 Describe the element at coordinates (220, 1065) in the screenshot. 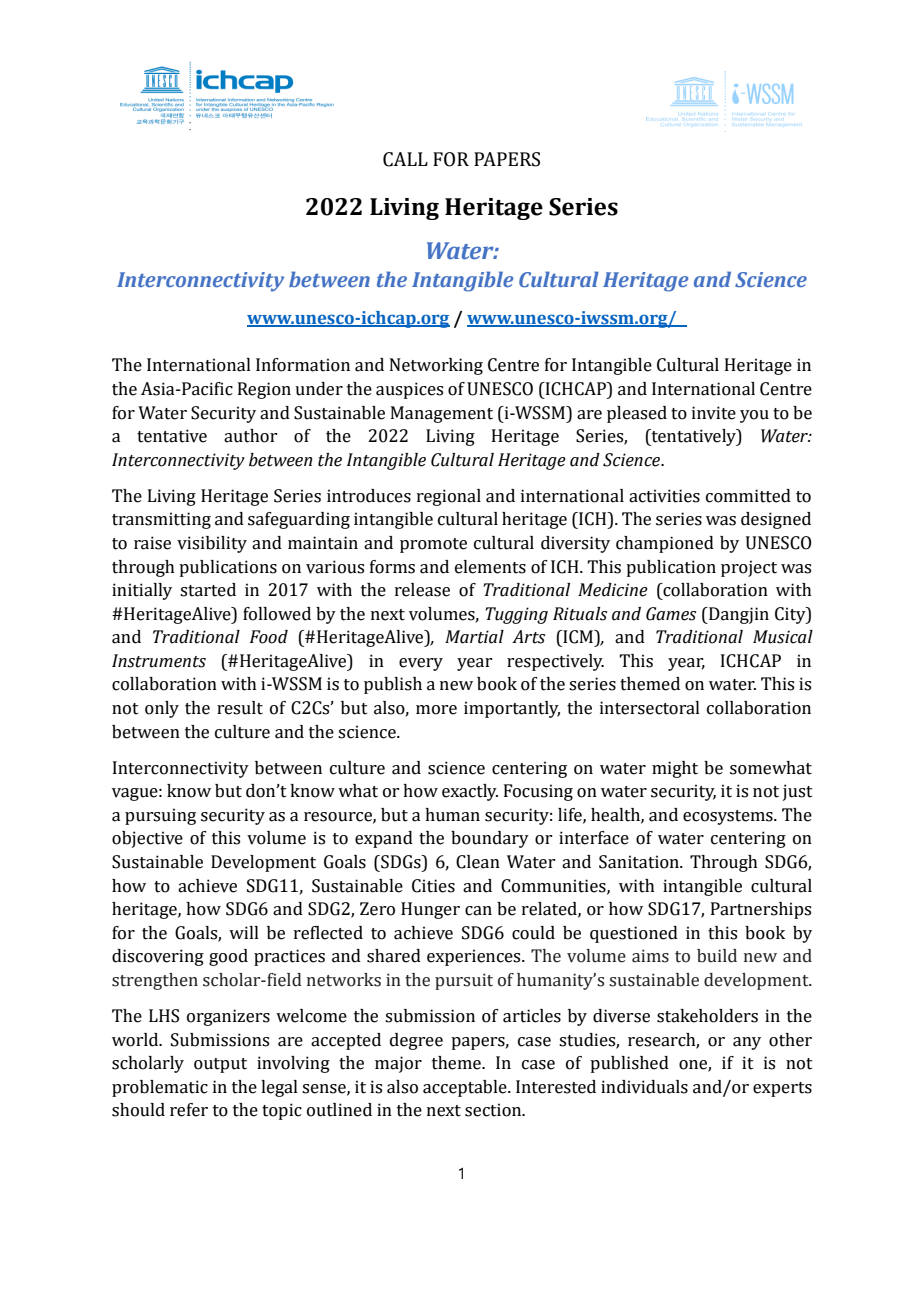

I see `output` at that location.
